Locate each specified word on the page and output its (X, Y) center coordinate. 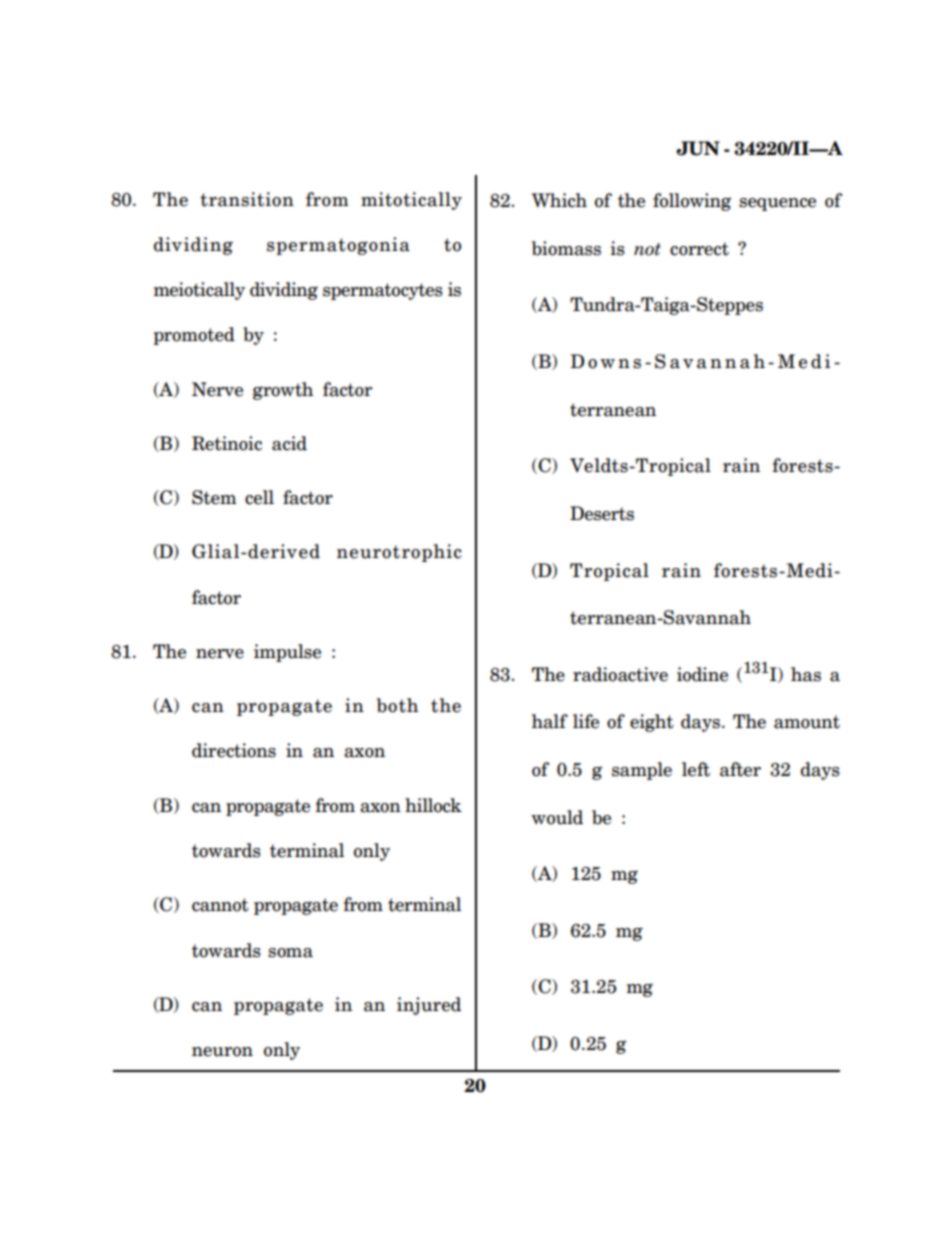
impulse (287, 653)
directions (234, 750)
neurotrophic (399, 553)
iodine (702, 674)
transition (247, 199)
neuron (222, 1052)
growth (283, 391)
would (557, 817)
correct (699, 249)
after (740, 769)
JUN (698, 148)
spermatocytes (383, 291)
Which (559, 200)
